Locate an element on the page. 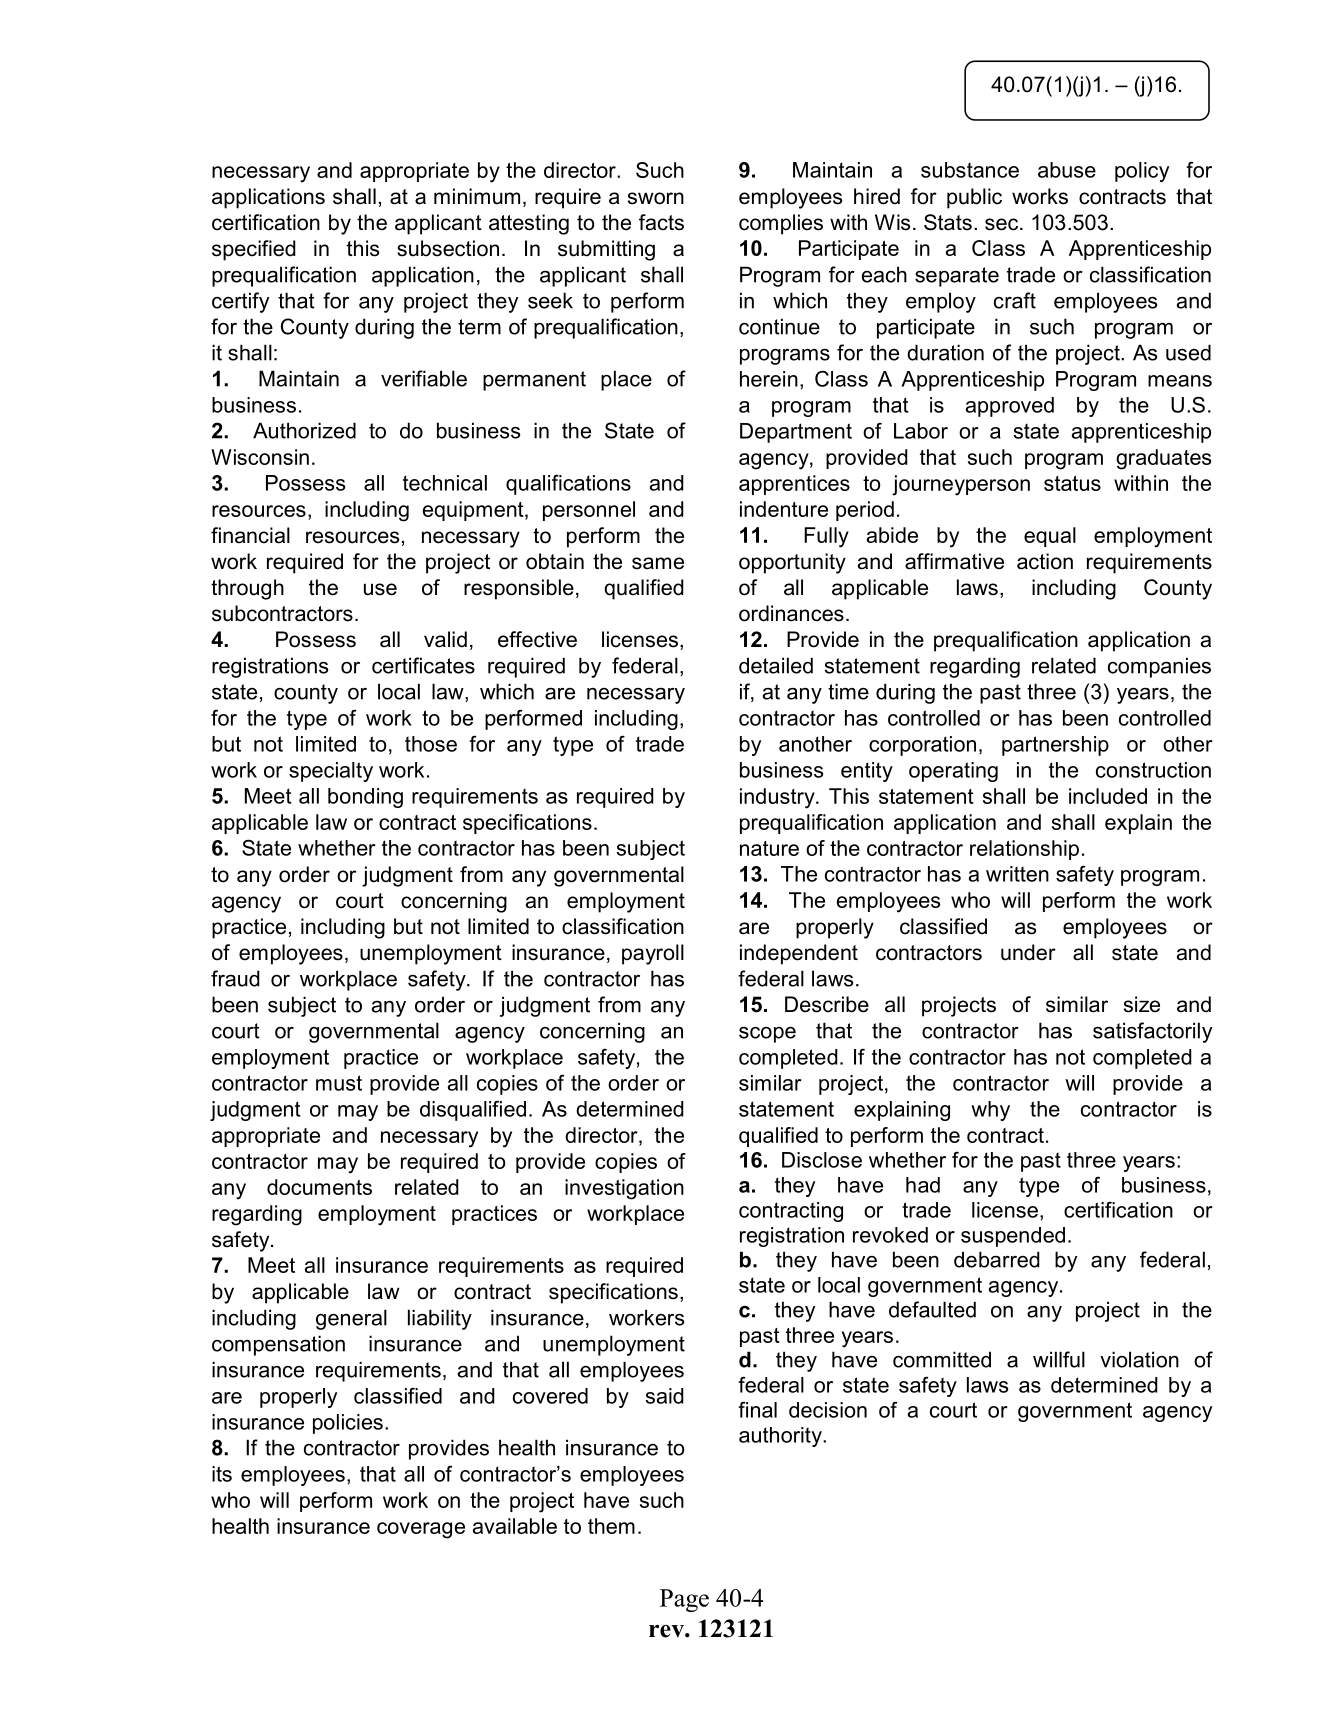 The image size is (1330, 1721). abuse is located at coordinates (1067, 170).
